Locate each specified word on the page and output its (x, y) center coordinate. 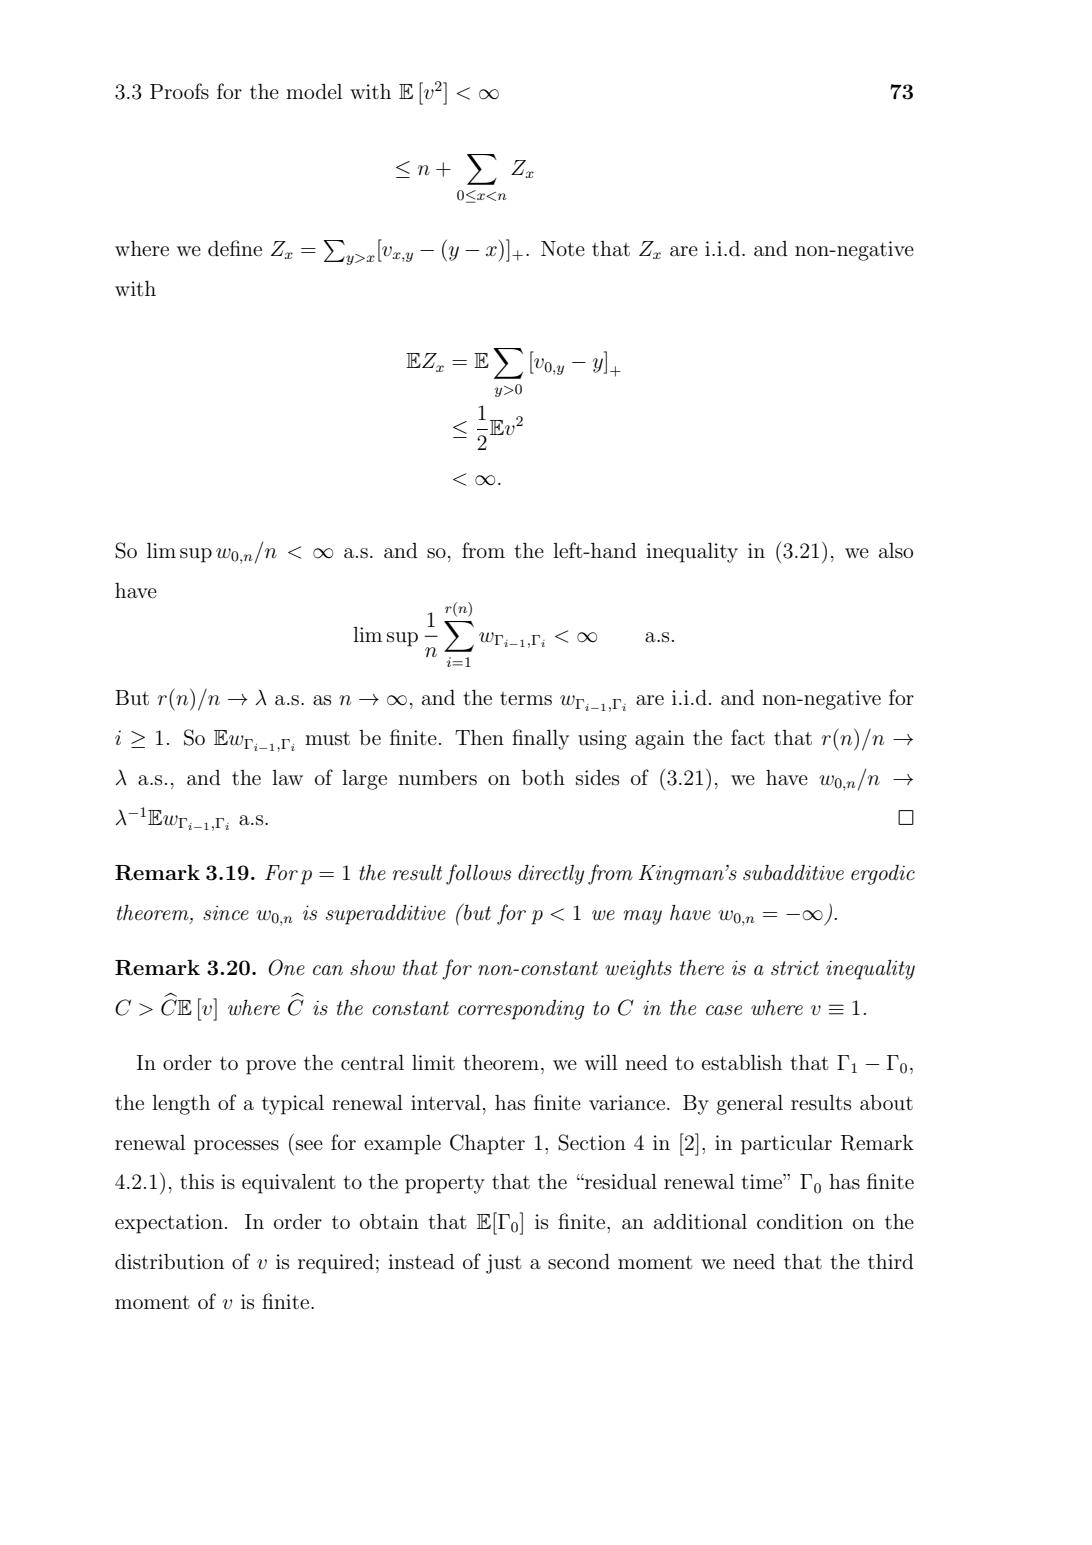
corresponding (521, 1010)
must (327, 739)
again (660, 740)
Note (563, 248)
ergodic (883, 875)
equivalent (289, 1184)
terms (526, 699)
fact (748, 737)
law (287, 778)
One (286, 967)
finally (540, 739)
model (314, 91)
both (543, 777)
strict (795, 968)
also (896, 551)
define (235, 248)
